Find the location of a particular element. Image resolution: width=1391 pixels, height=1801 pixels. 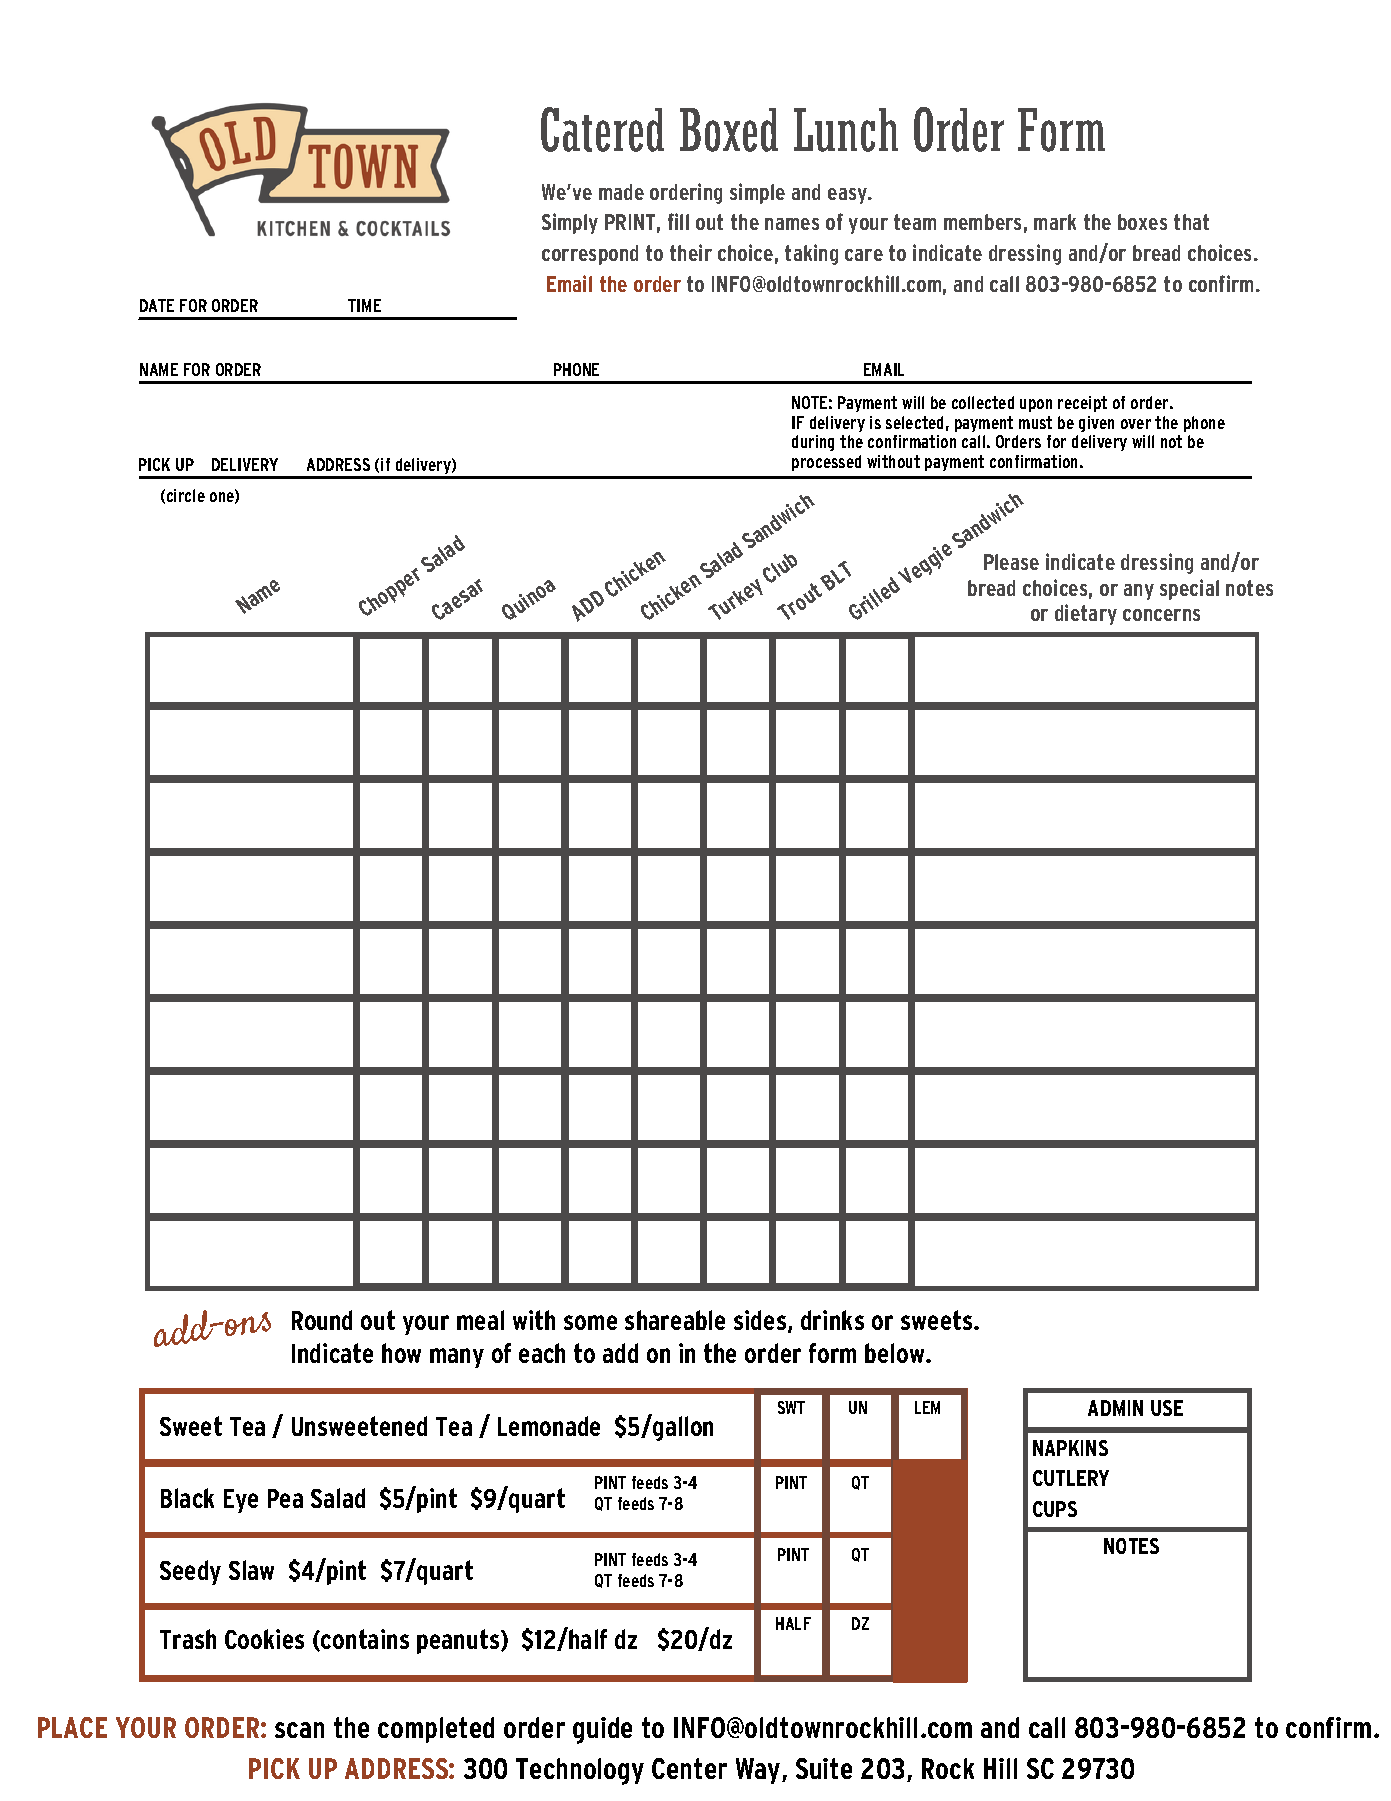

scan is located at coordinates (299, 1730).
